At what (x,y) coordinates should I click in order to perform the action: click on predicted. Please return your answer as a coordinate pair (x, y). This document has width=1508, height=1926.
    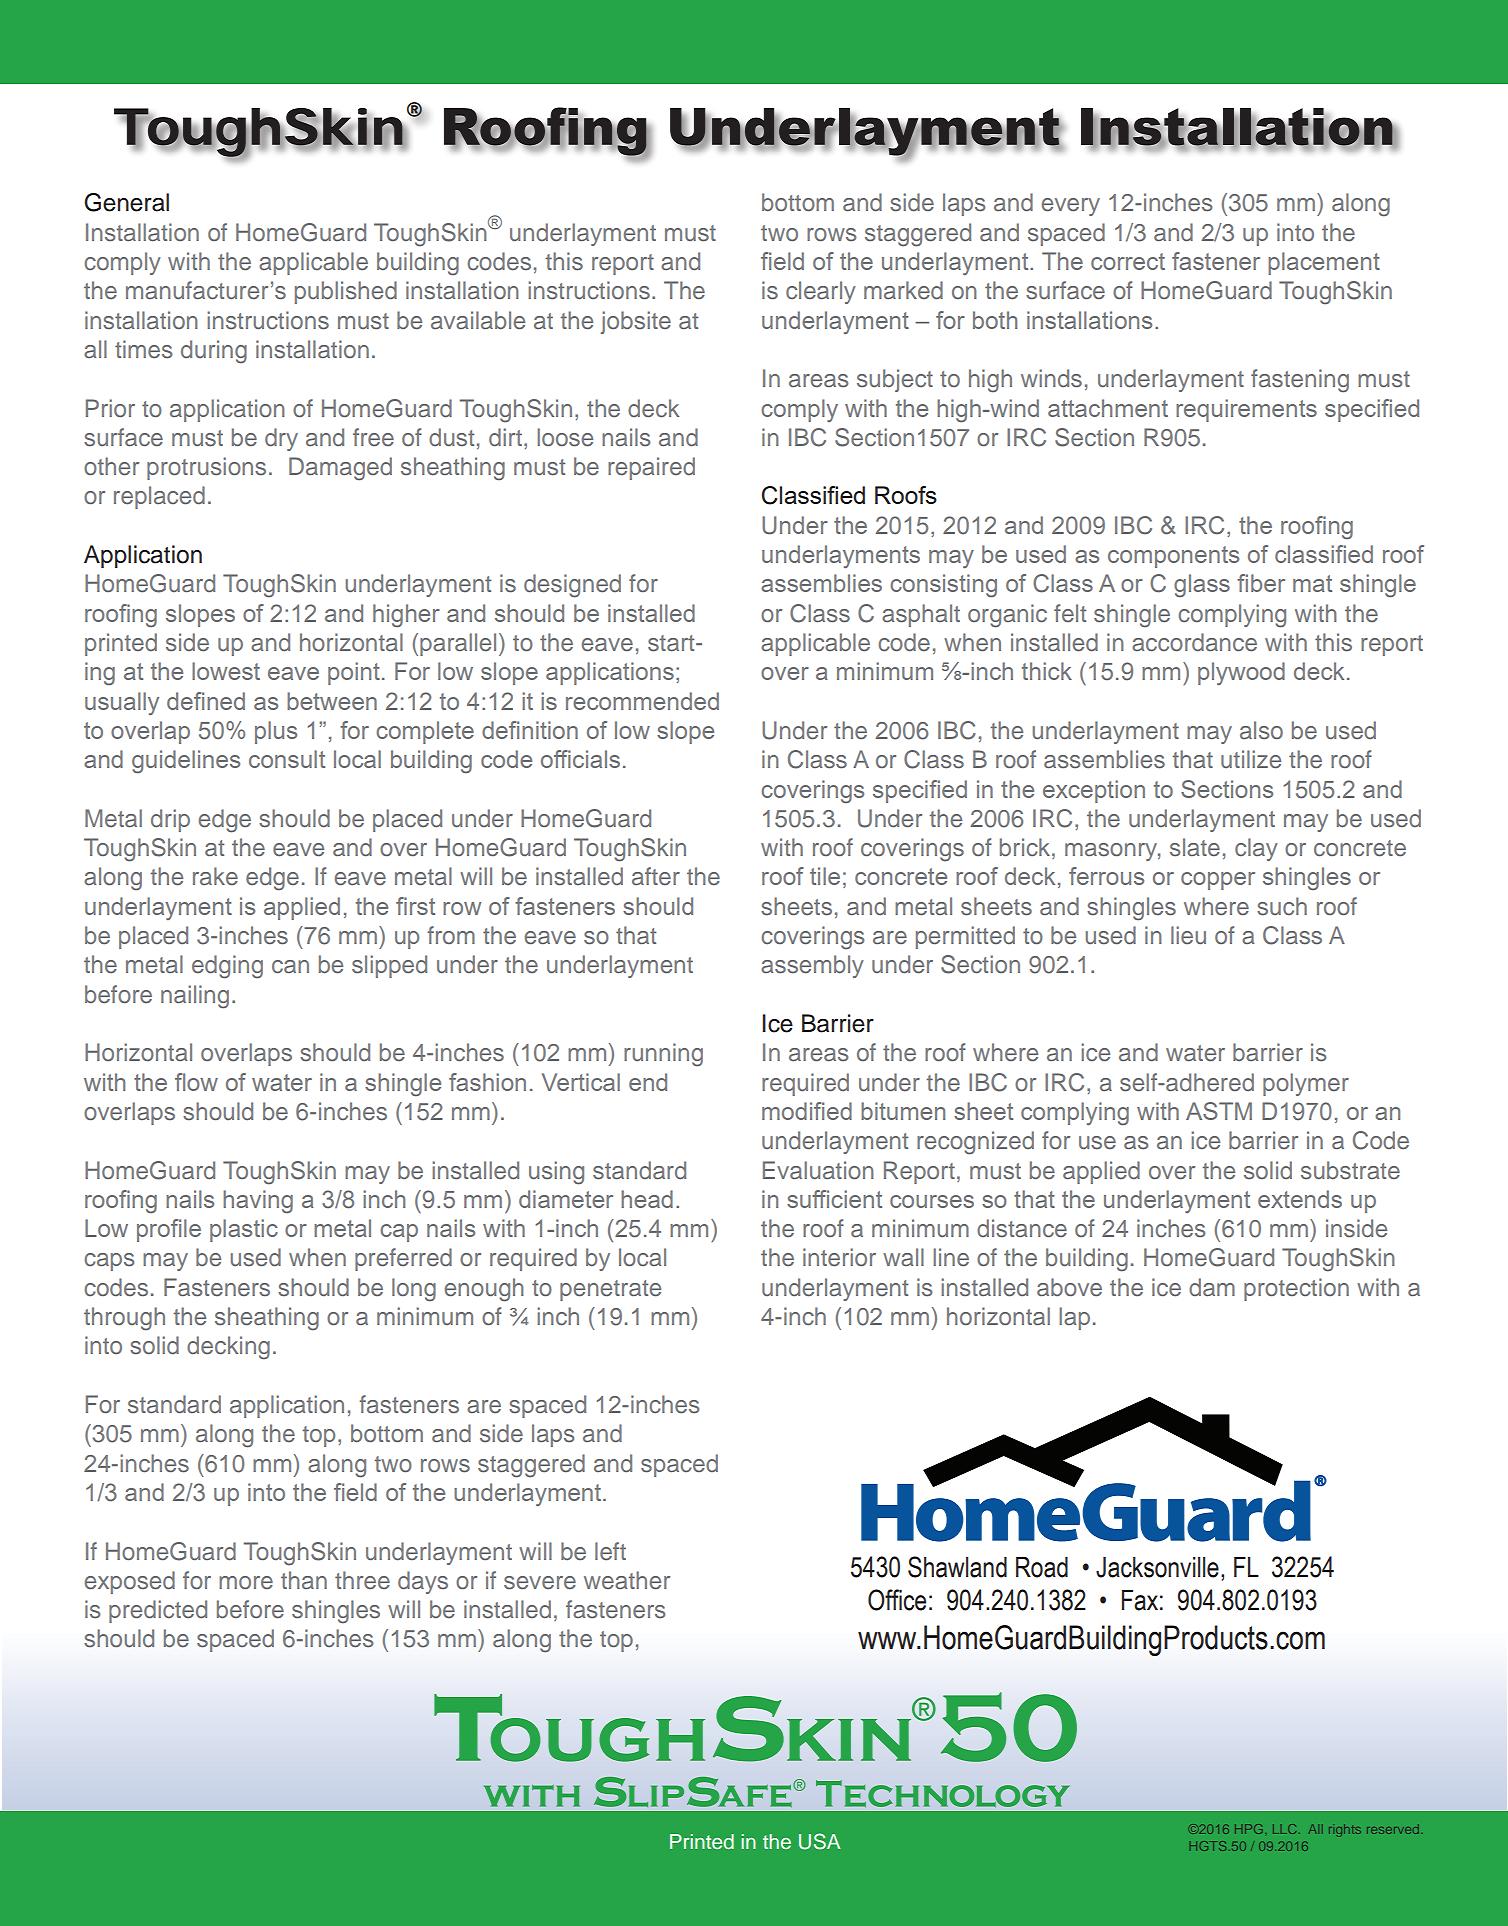
    Looking at the image, I should click on (158, 1611).
